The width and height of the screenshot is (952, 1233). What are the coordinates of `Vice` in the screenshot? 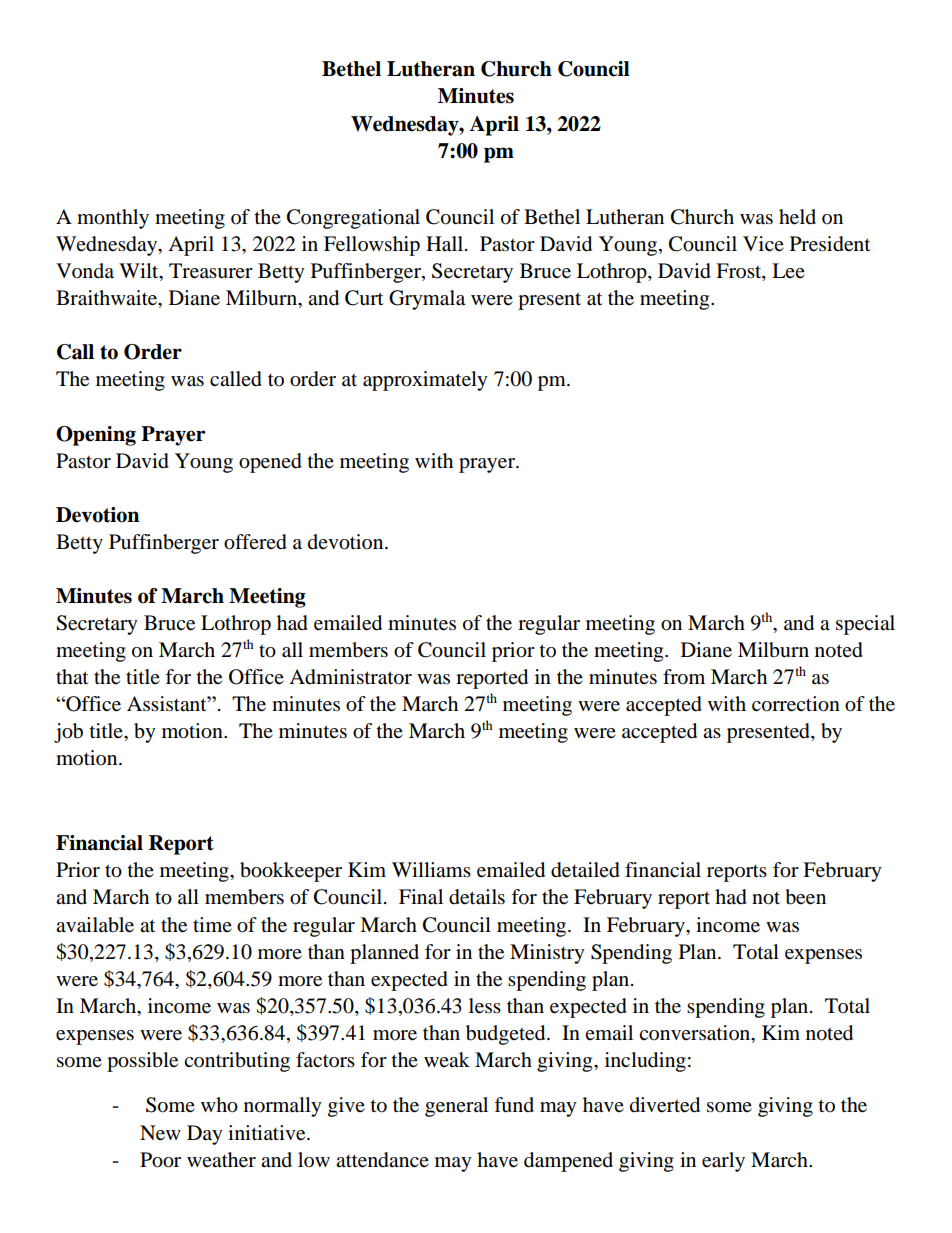 It's located at (763, 243).
